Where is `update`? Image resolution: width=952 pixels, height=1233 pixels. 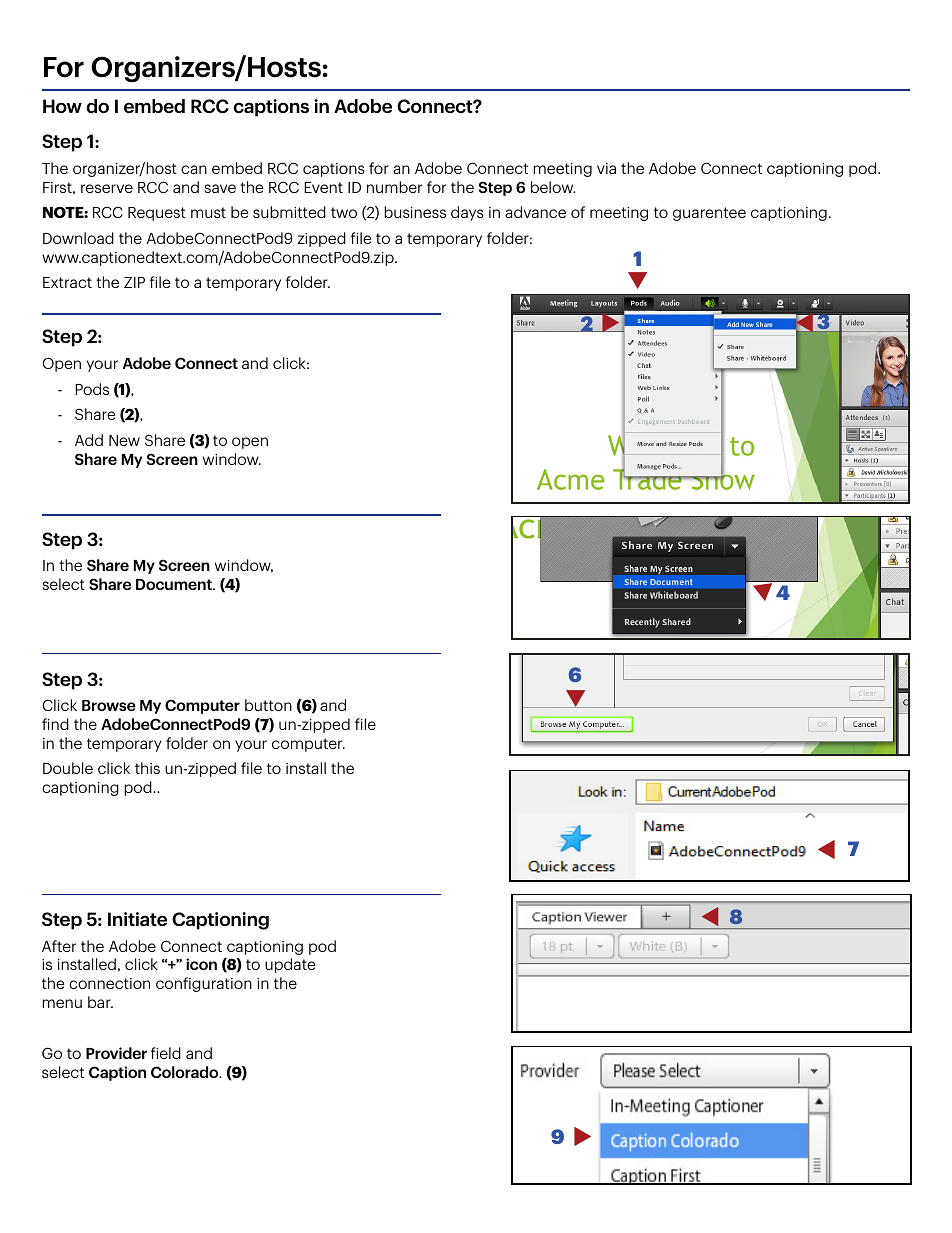
update is located at coordinates (290, 965).
